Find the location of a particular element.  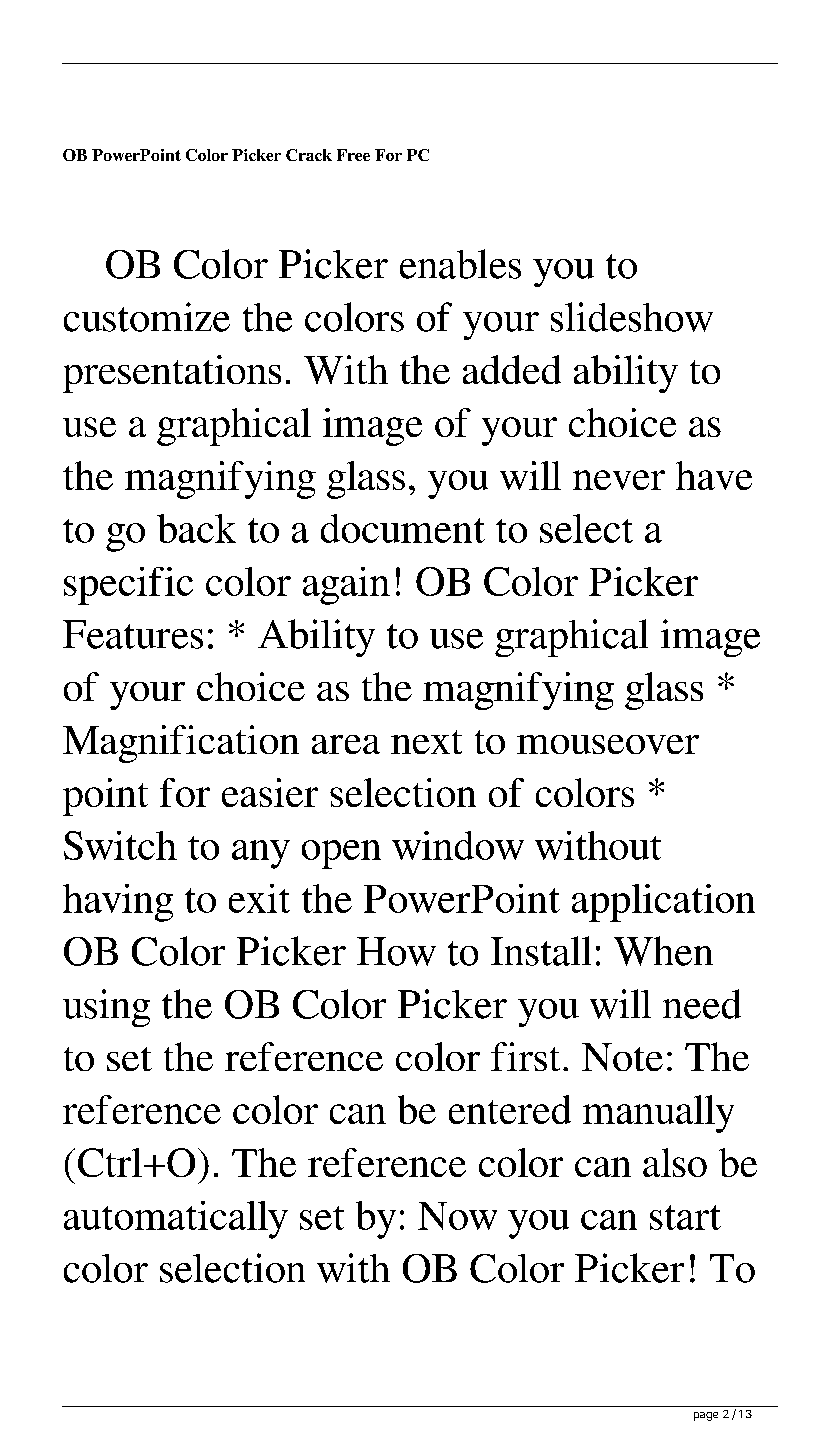

specific is located at coordinates (128, 586).
